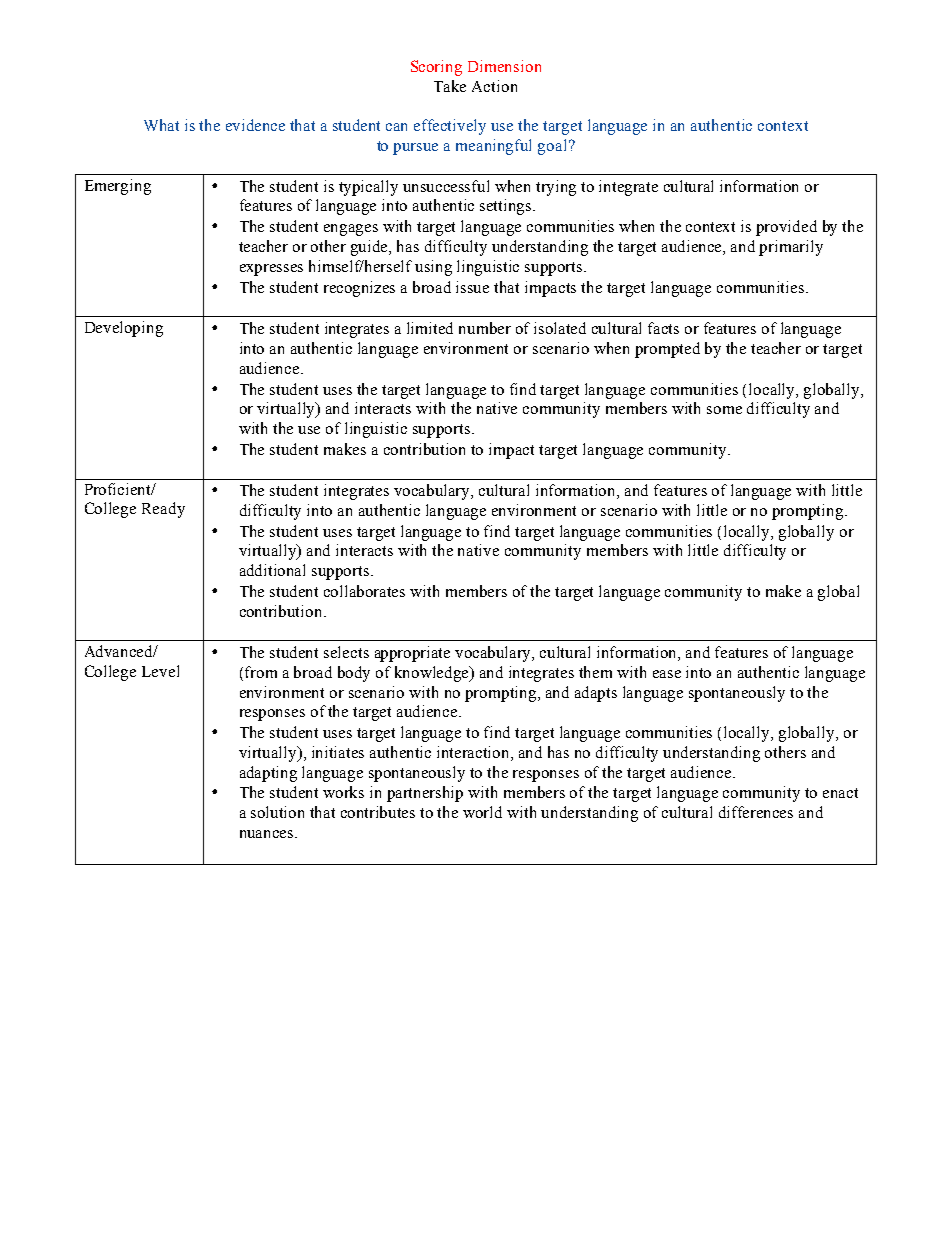 This screenshot has height=1233, width=952. What do you see at coordinates (161, 125) in the screenshot?
I see `What` at bounding box center [161, 125].
